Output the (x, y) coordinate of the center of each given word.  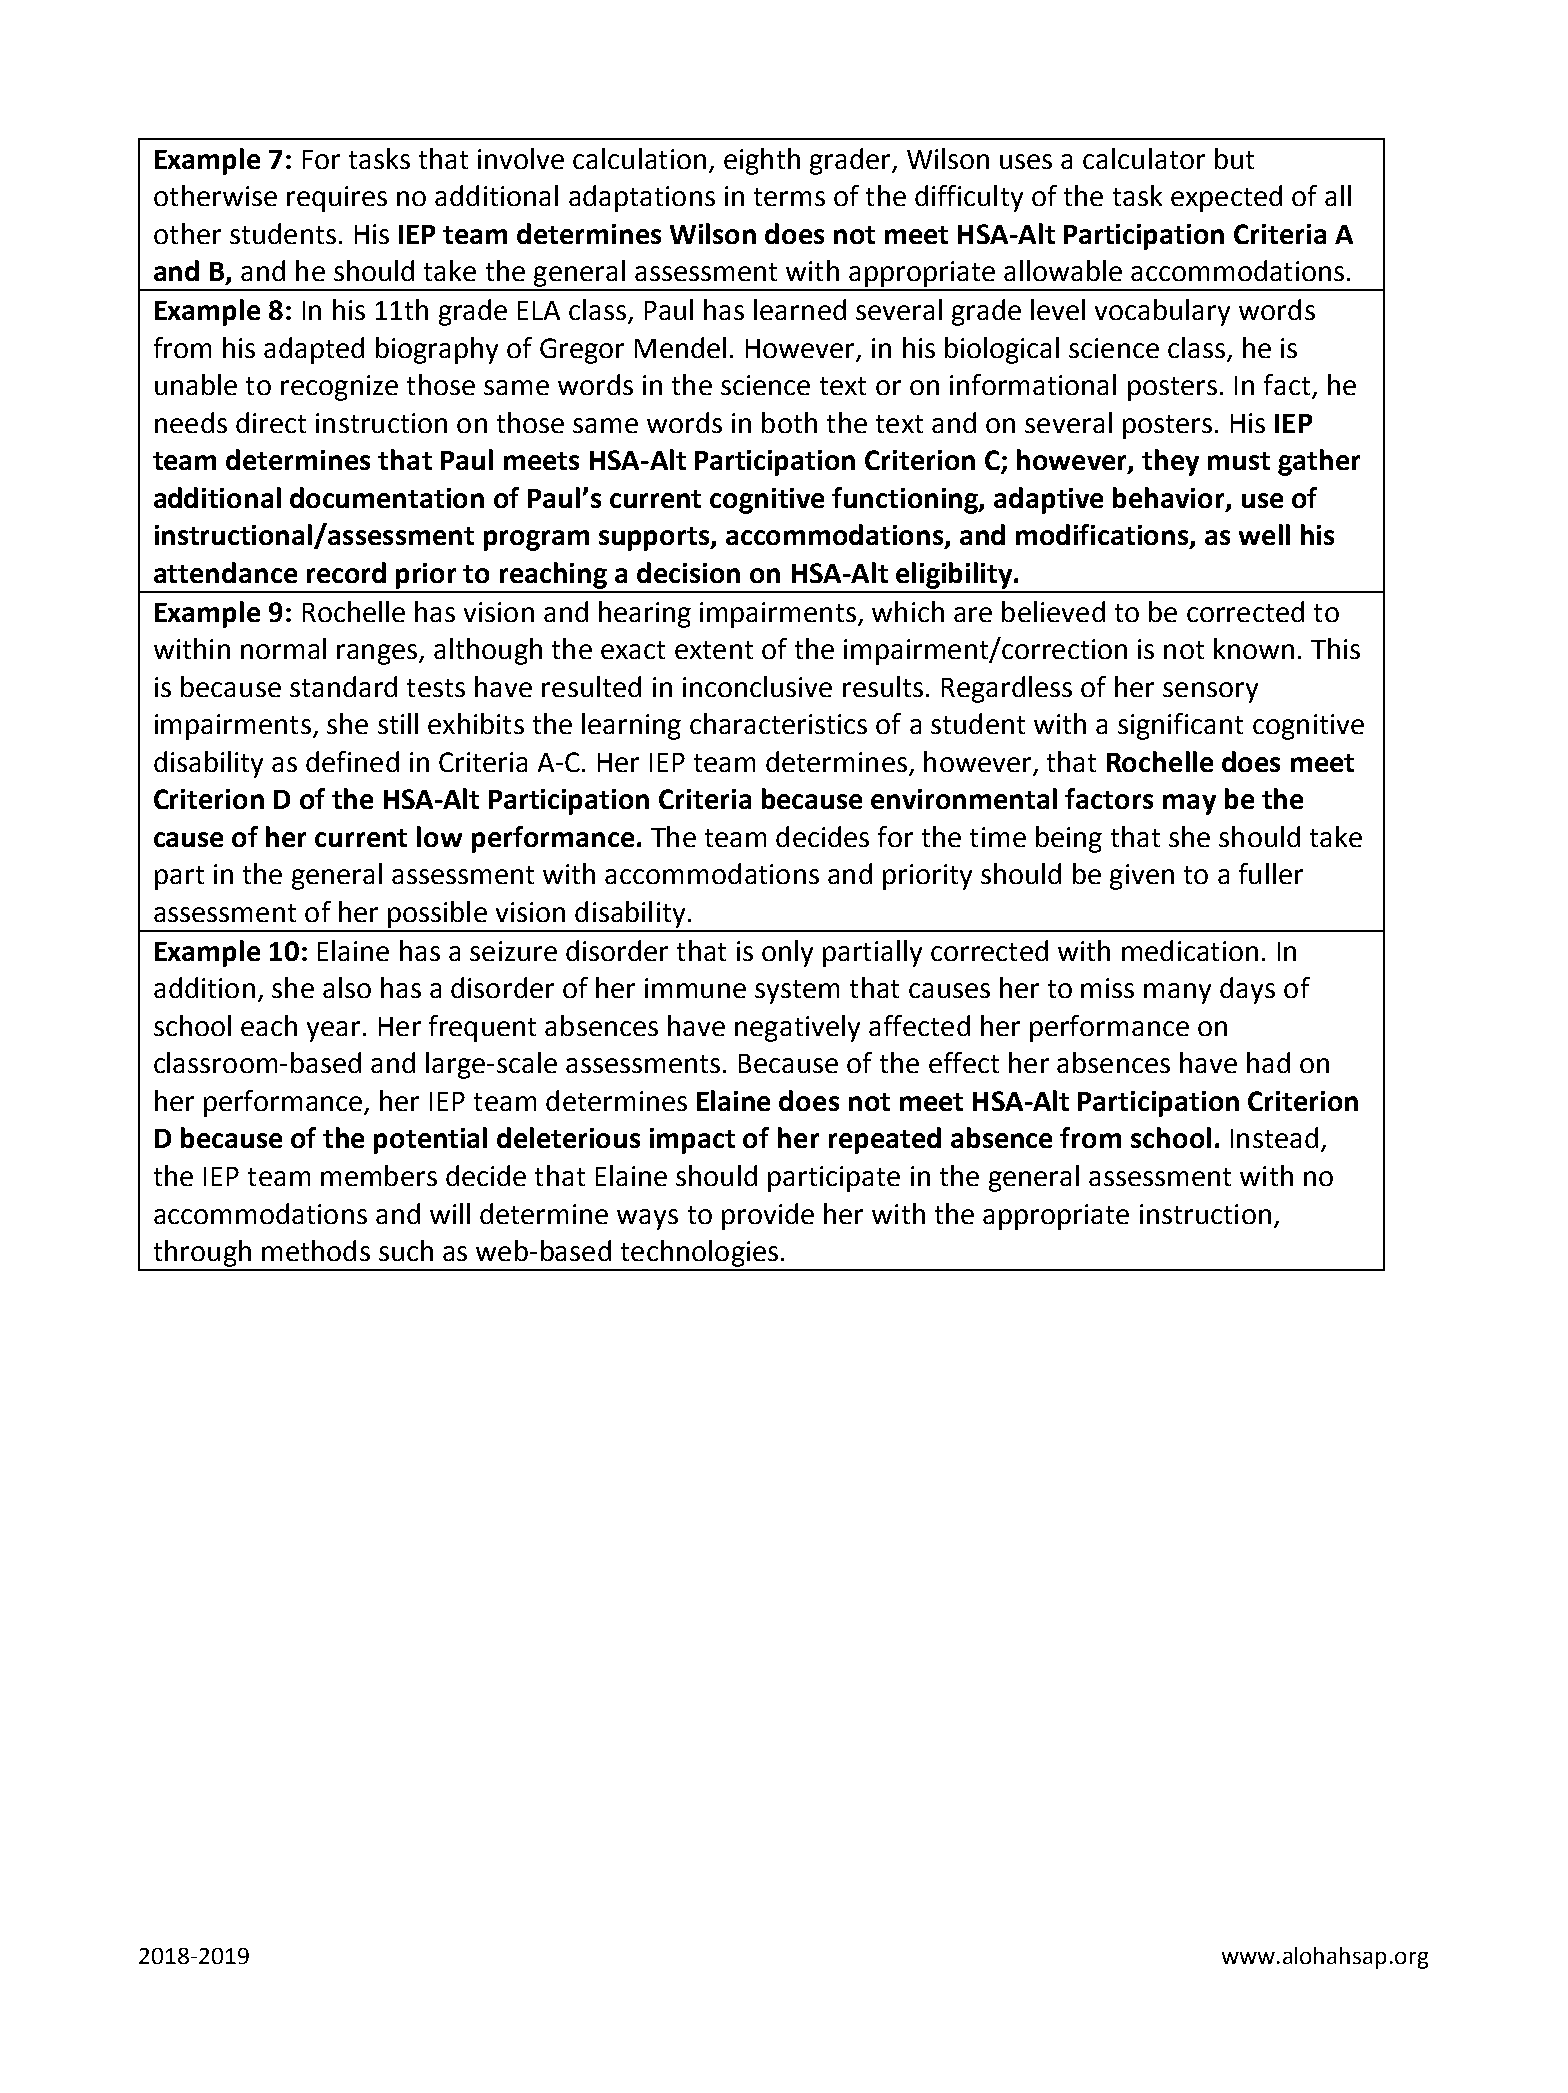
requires (337, 199)
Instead (1274, 1137)
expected (1226, 198)
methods (316, 1250)
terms (789, 197)
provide (768, 1216)
